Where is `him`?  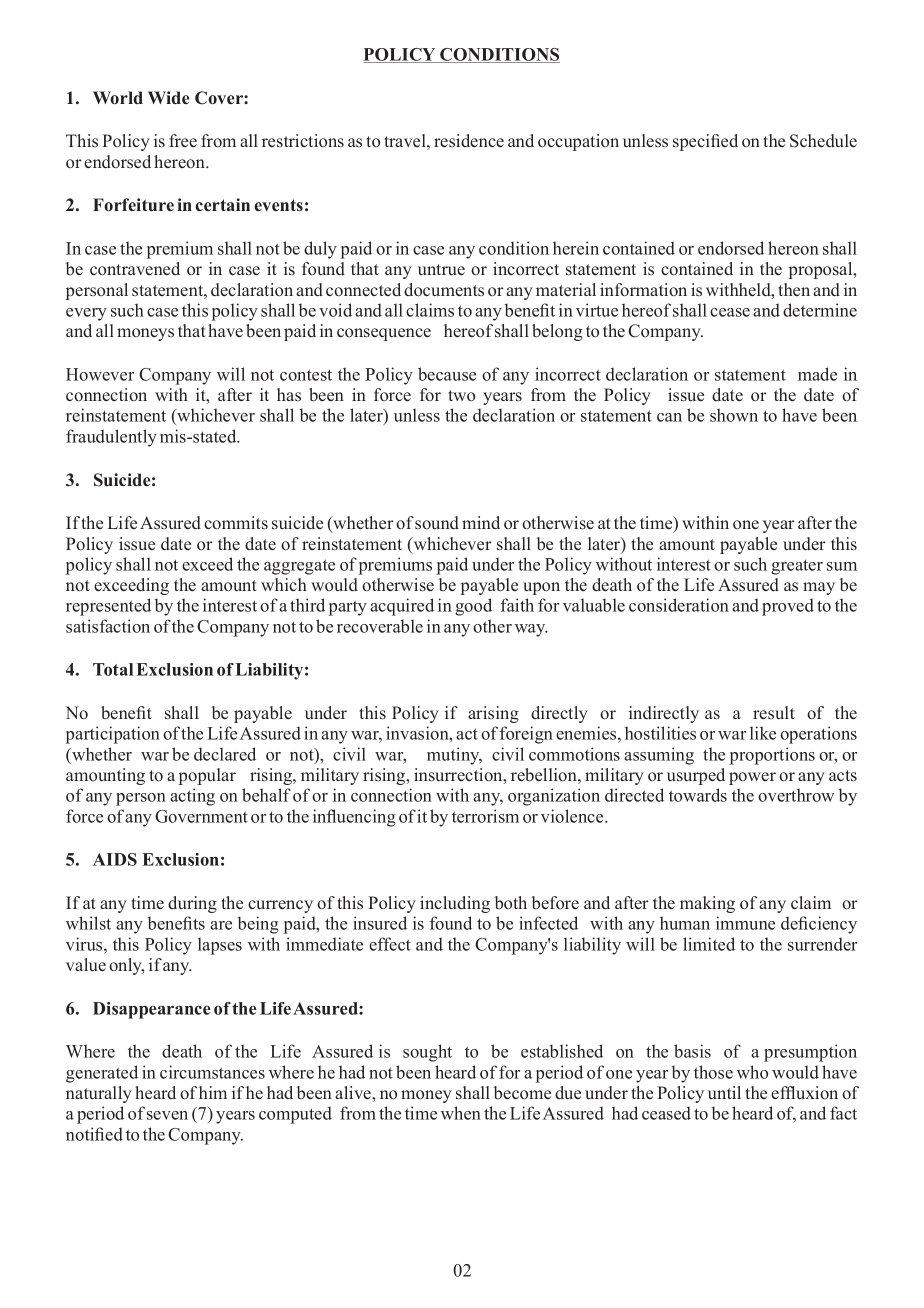
him is located at coordinates (213, 1092).
